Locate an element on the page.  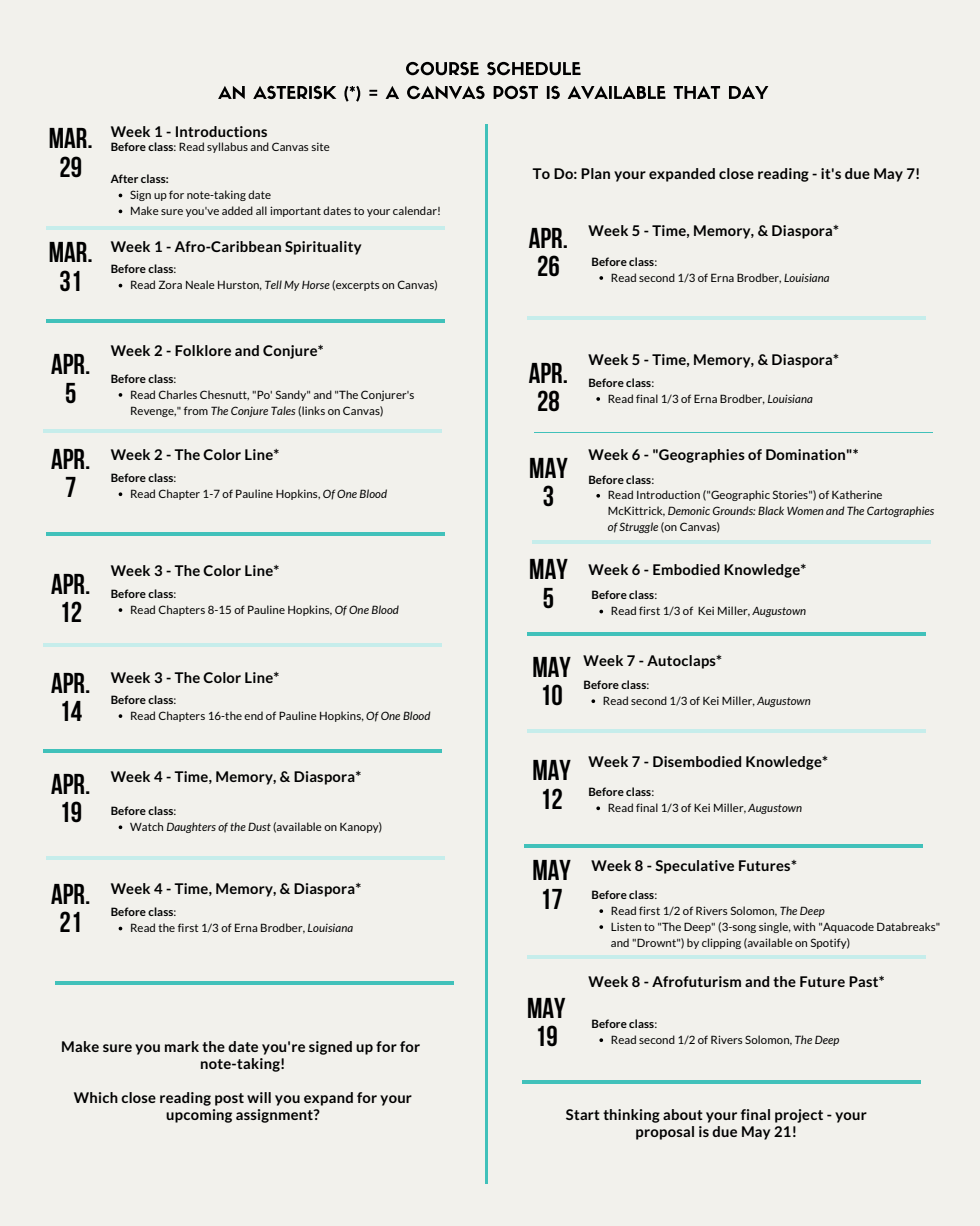
COURSE is located at coordinates (442, 69).
